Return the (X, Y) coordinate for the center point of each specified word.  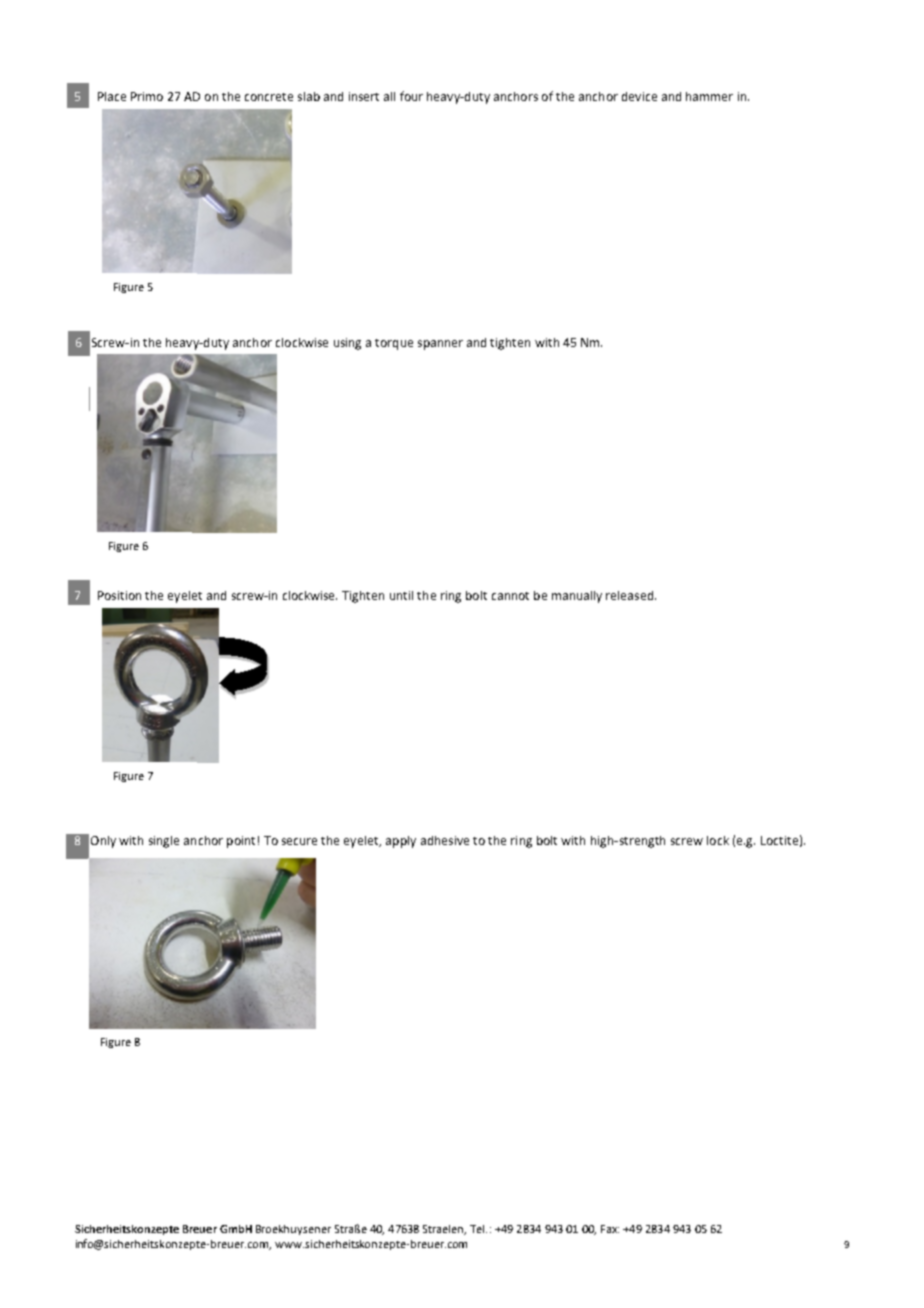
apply (401, 842)
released (631, 595)
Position (119, 595)
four (411, 96)
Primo (147, 96)
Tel (478, 1229)
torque (394, 344)
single (164, 842)
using (347, 344)
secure (299, 841)
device (639, 96)
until (401, 595)
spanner (440, 345)
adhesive (445, 840)
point (241, 842)
